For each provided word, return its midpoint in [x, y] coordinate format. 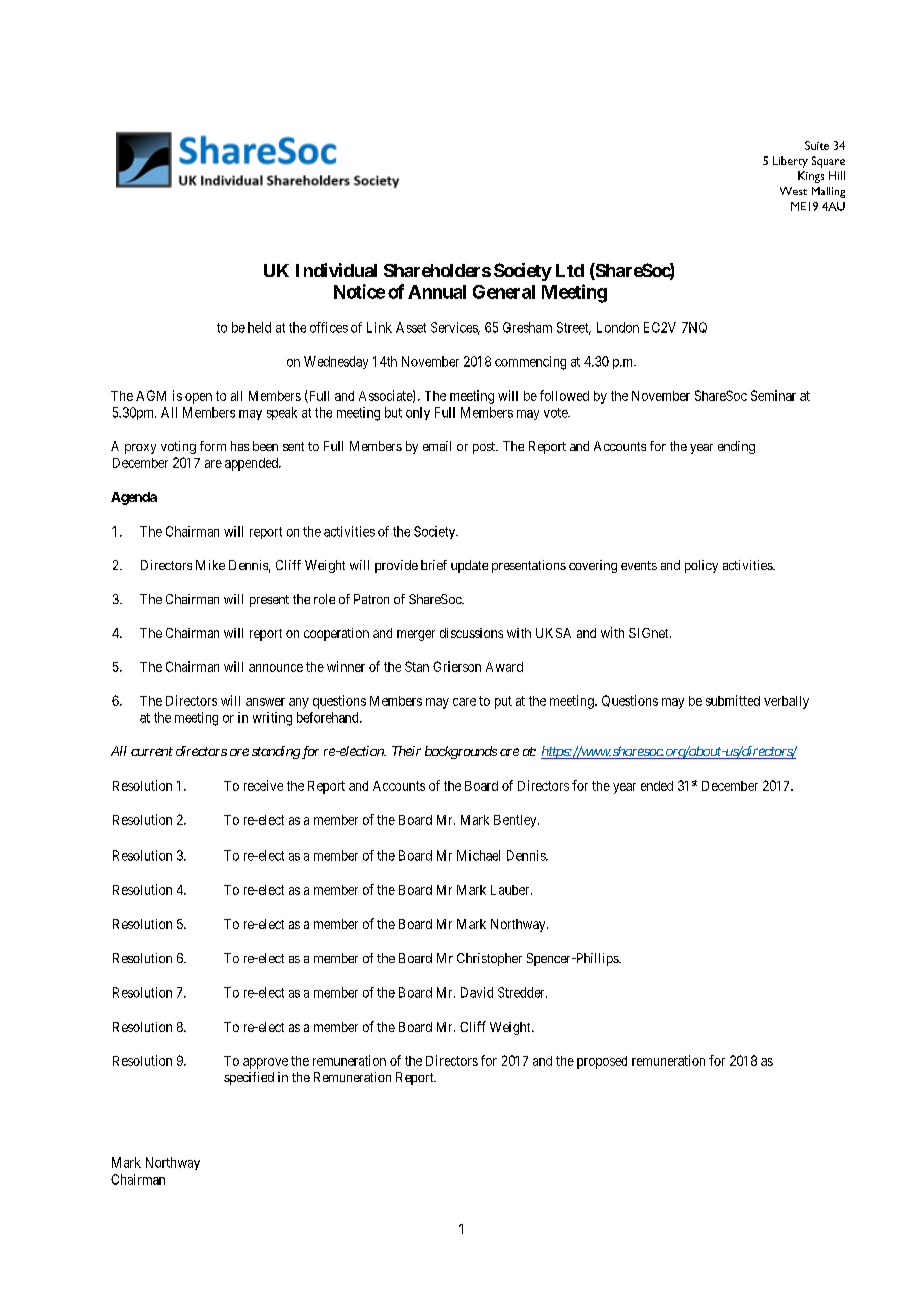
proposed [602, 1062]
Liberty [790, 162]
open [198, 398]
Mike [210, 565]
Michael [478, 855]
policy [701, 566]
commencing [530, 363]
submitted [733, 700]
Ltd [570, 270]
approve [265, 1063]
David [477, 992]
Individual [336, 270]
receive [263, 785]
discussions [471, 633]
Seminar [773, 395]
